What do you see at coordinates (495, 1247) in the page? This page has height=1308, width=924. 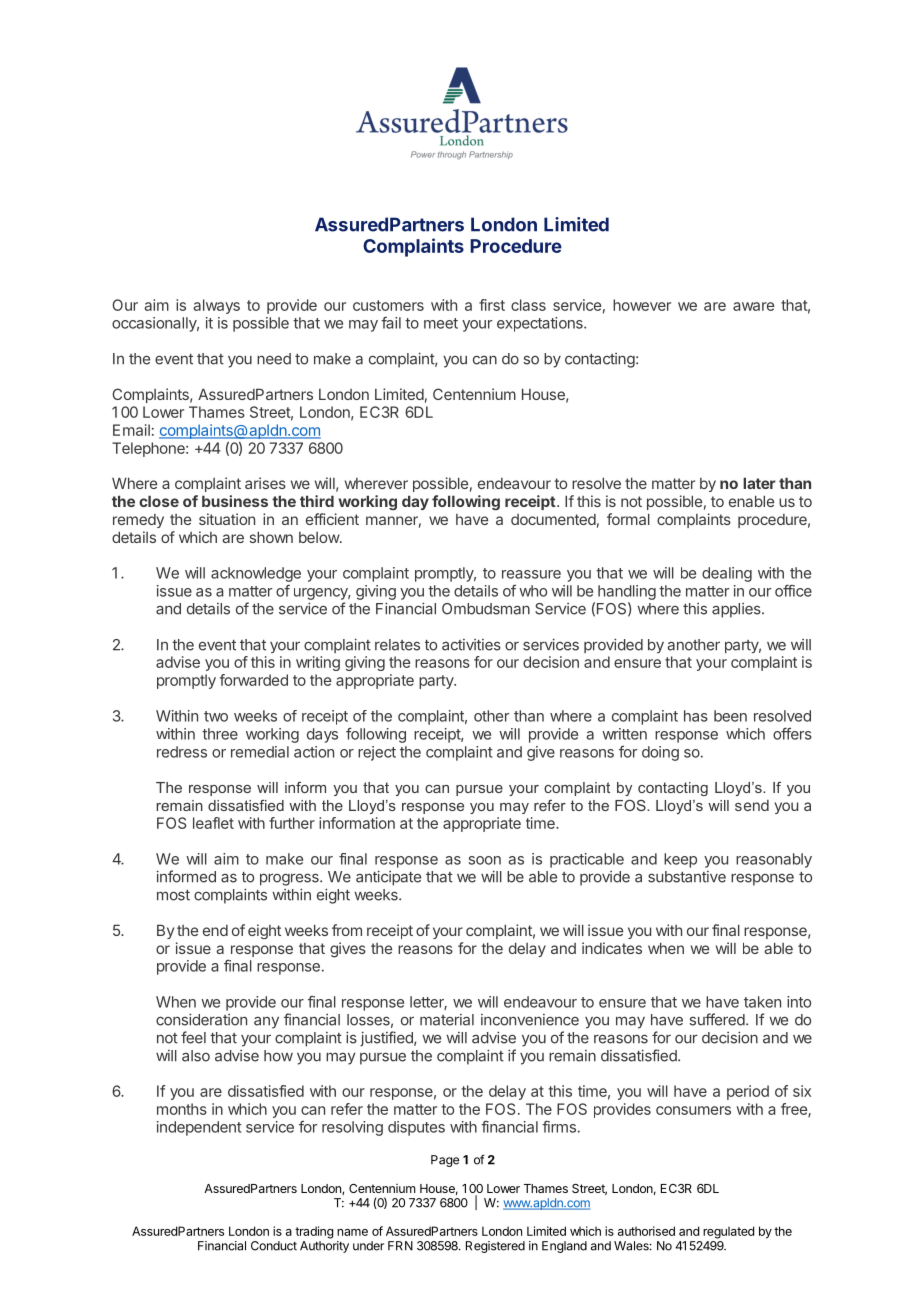 I see `Registered` at bounding box center [495, 1247].
